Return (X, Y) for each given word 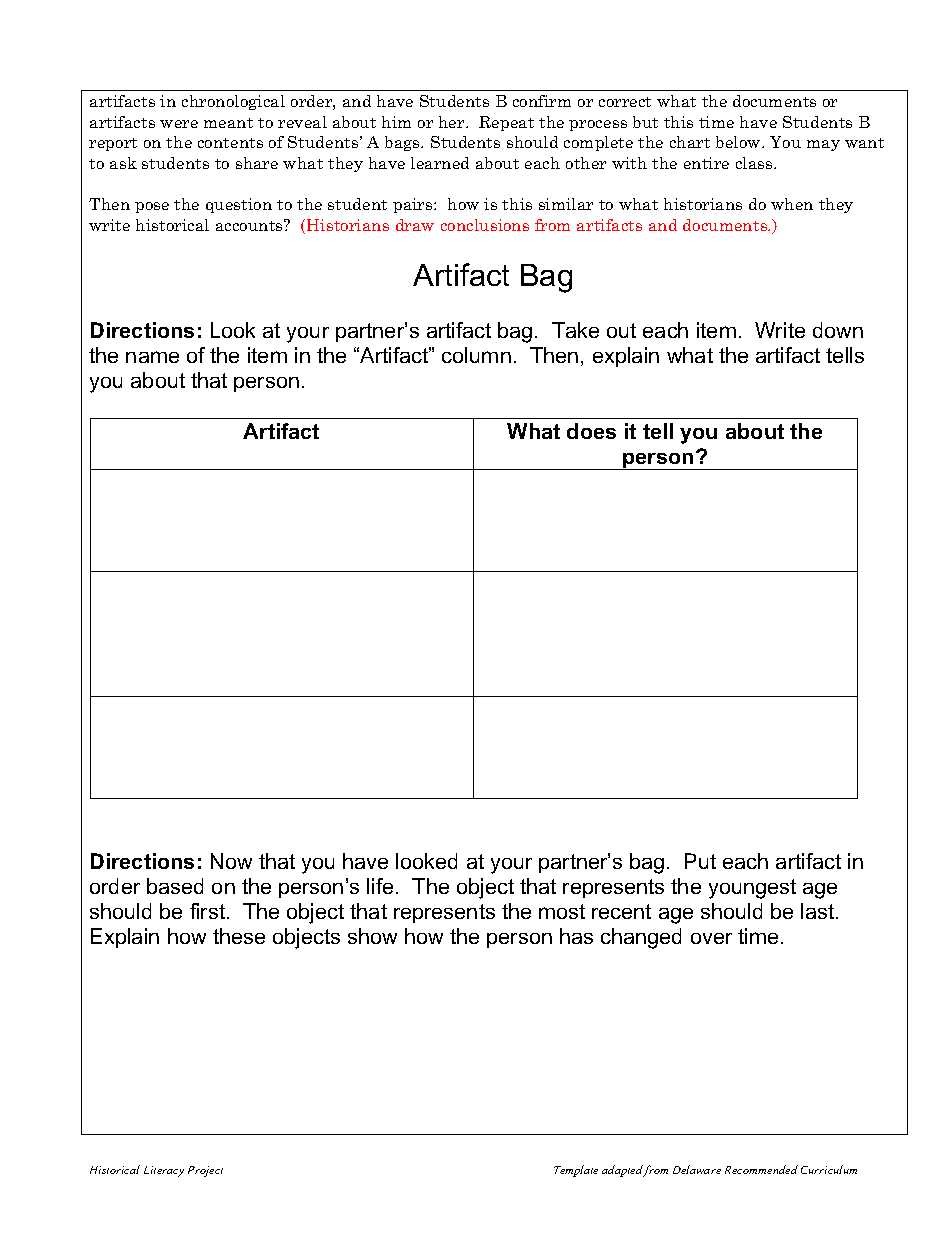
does (591, 431)
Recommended (761, 1169)
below (739, 142)
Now (231, 861)
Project (205, 1171)
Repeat (506, 123)
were (179, 124)
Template (576, 1171)
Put (700, 861)
